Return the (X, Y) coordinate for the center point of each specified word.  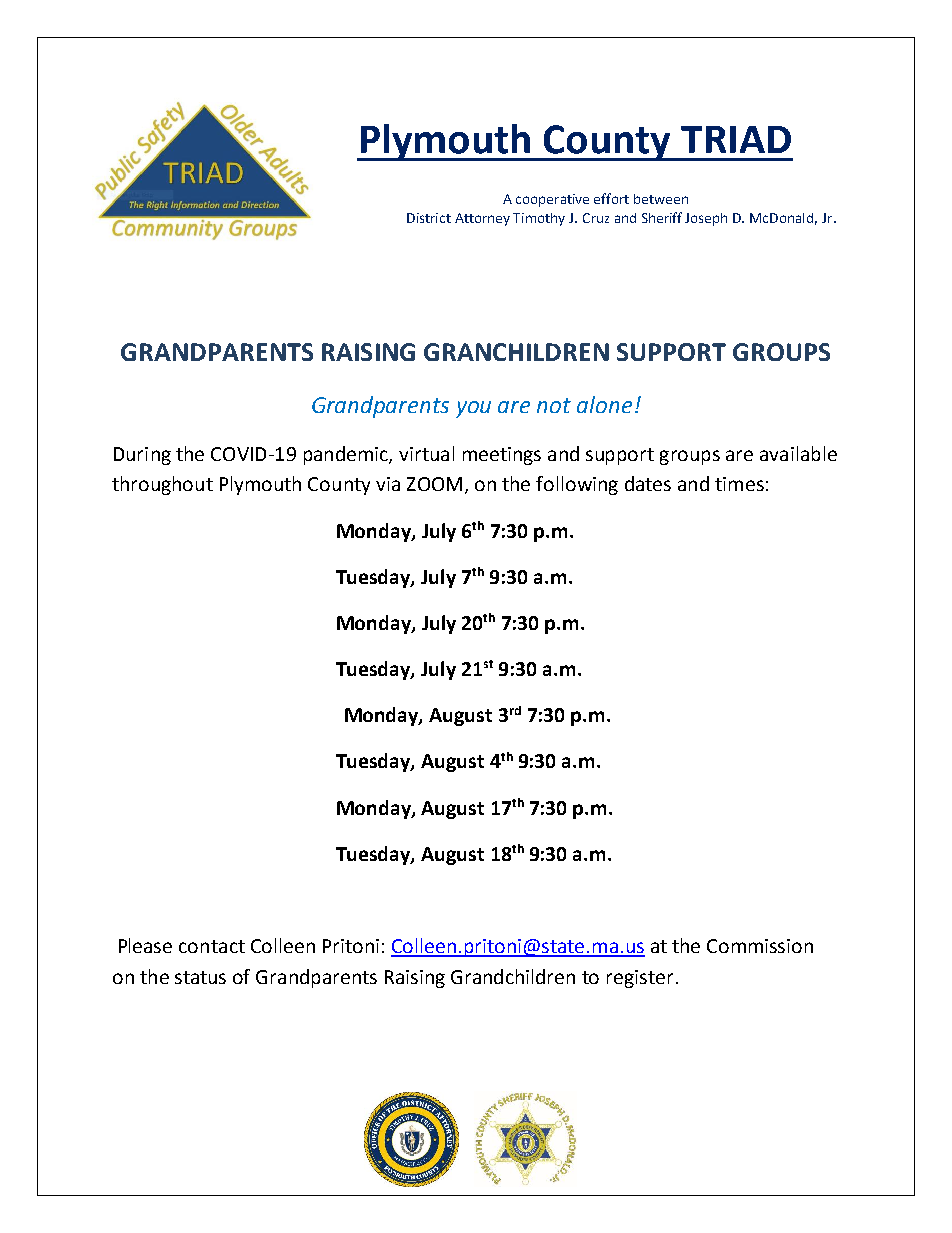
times (739, 484)
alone (604, 404)
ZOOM (434, 484)
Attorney (482, 219)
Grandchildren (513, 976)
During (142, 456)
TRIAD (736, 139)
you (473, 409)
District (429, 218)
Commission (760, 946)
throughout (162, 485)
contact (212, 946)
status (200, 977)
